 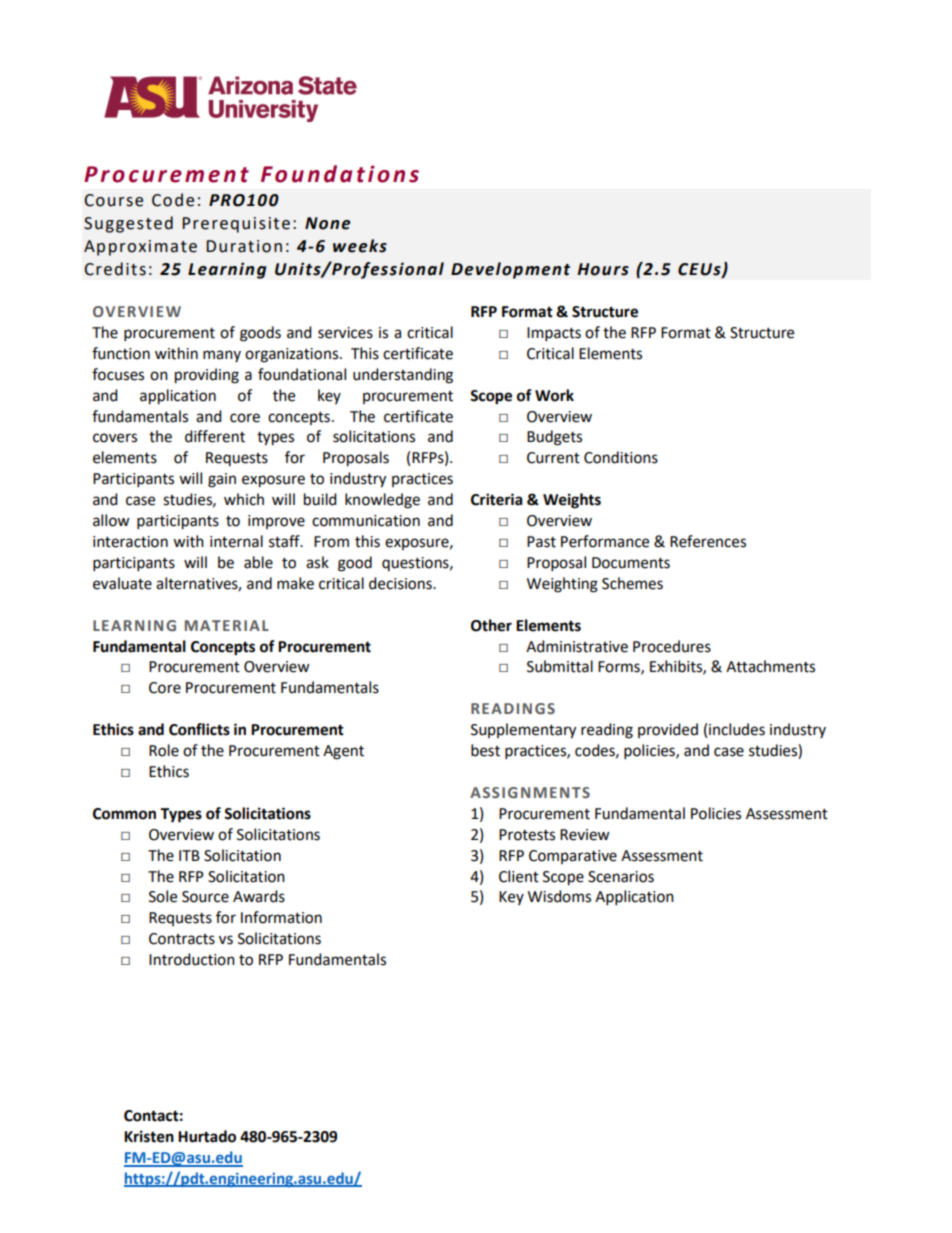 What do you see at coordinates (672, 646) in the page?
I see `Procedures` at bounding box center [672, 646].
